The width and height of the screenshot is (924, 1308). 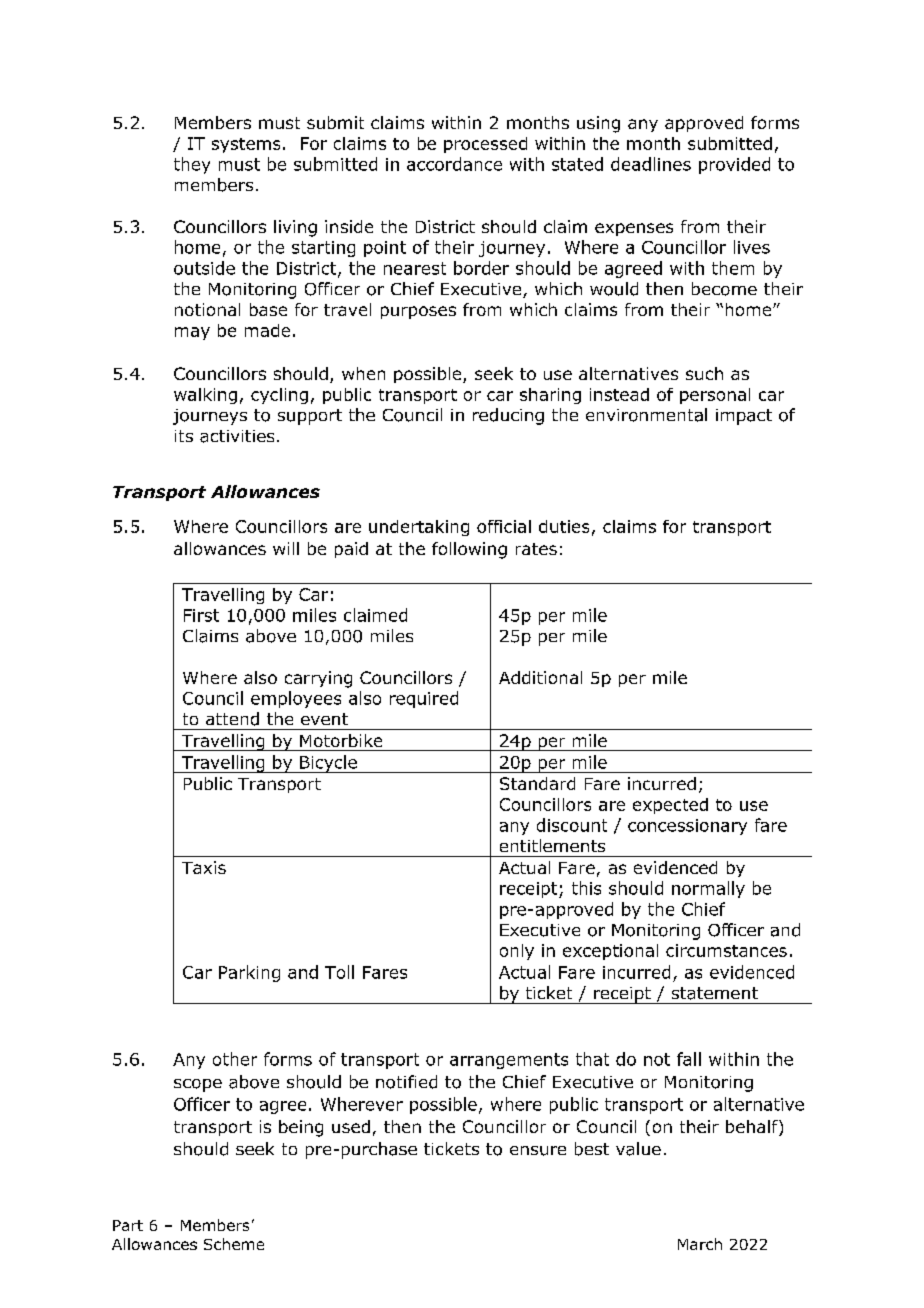 What do you see at coordinates (670, 806) in the screenshot?
I see `expected` at bounding box center [670, 806].
